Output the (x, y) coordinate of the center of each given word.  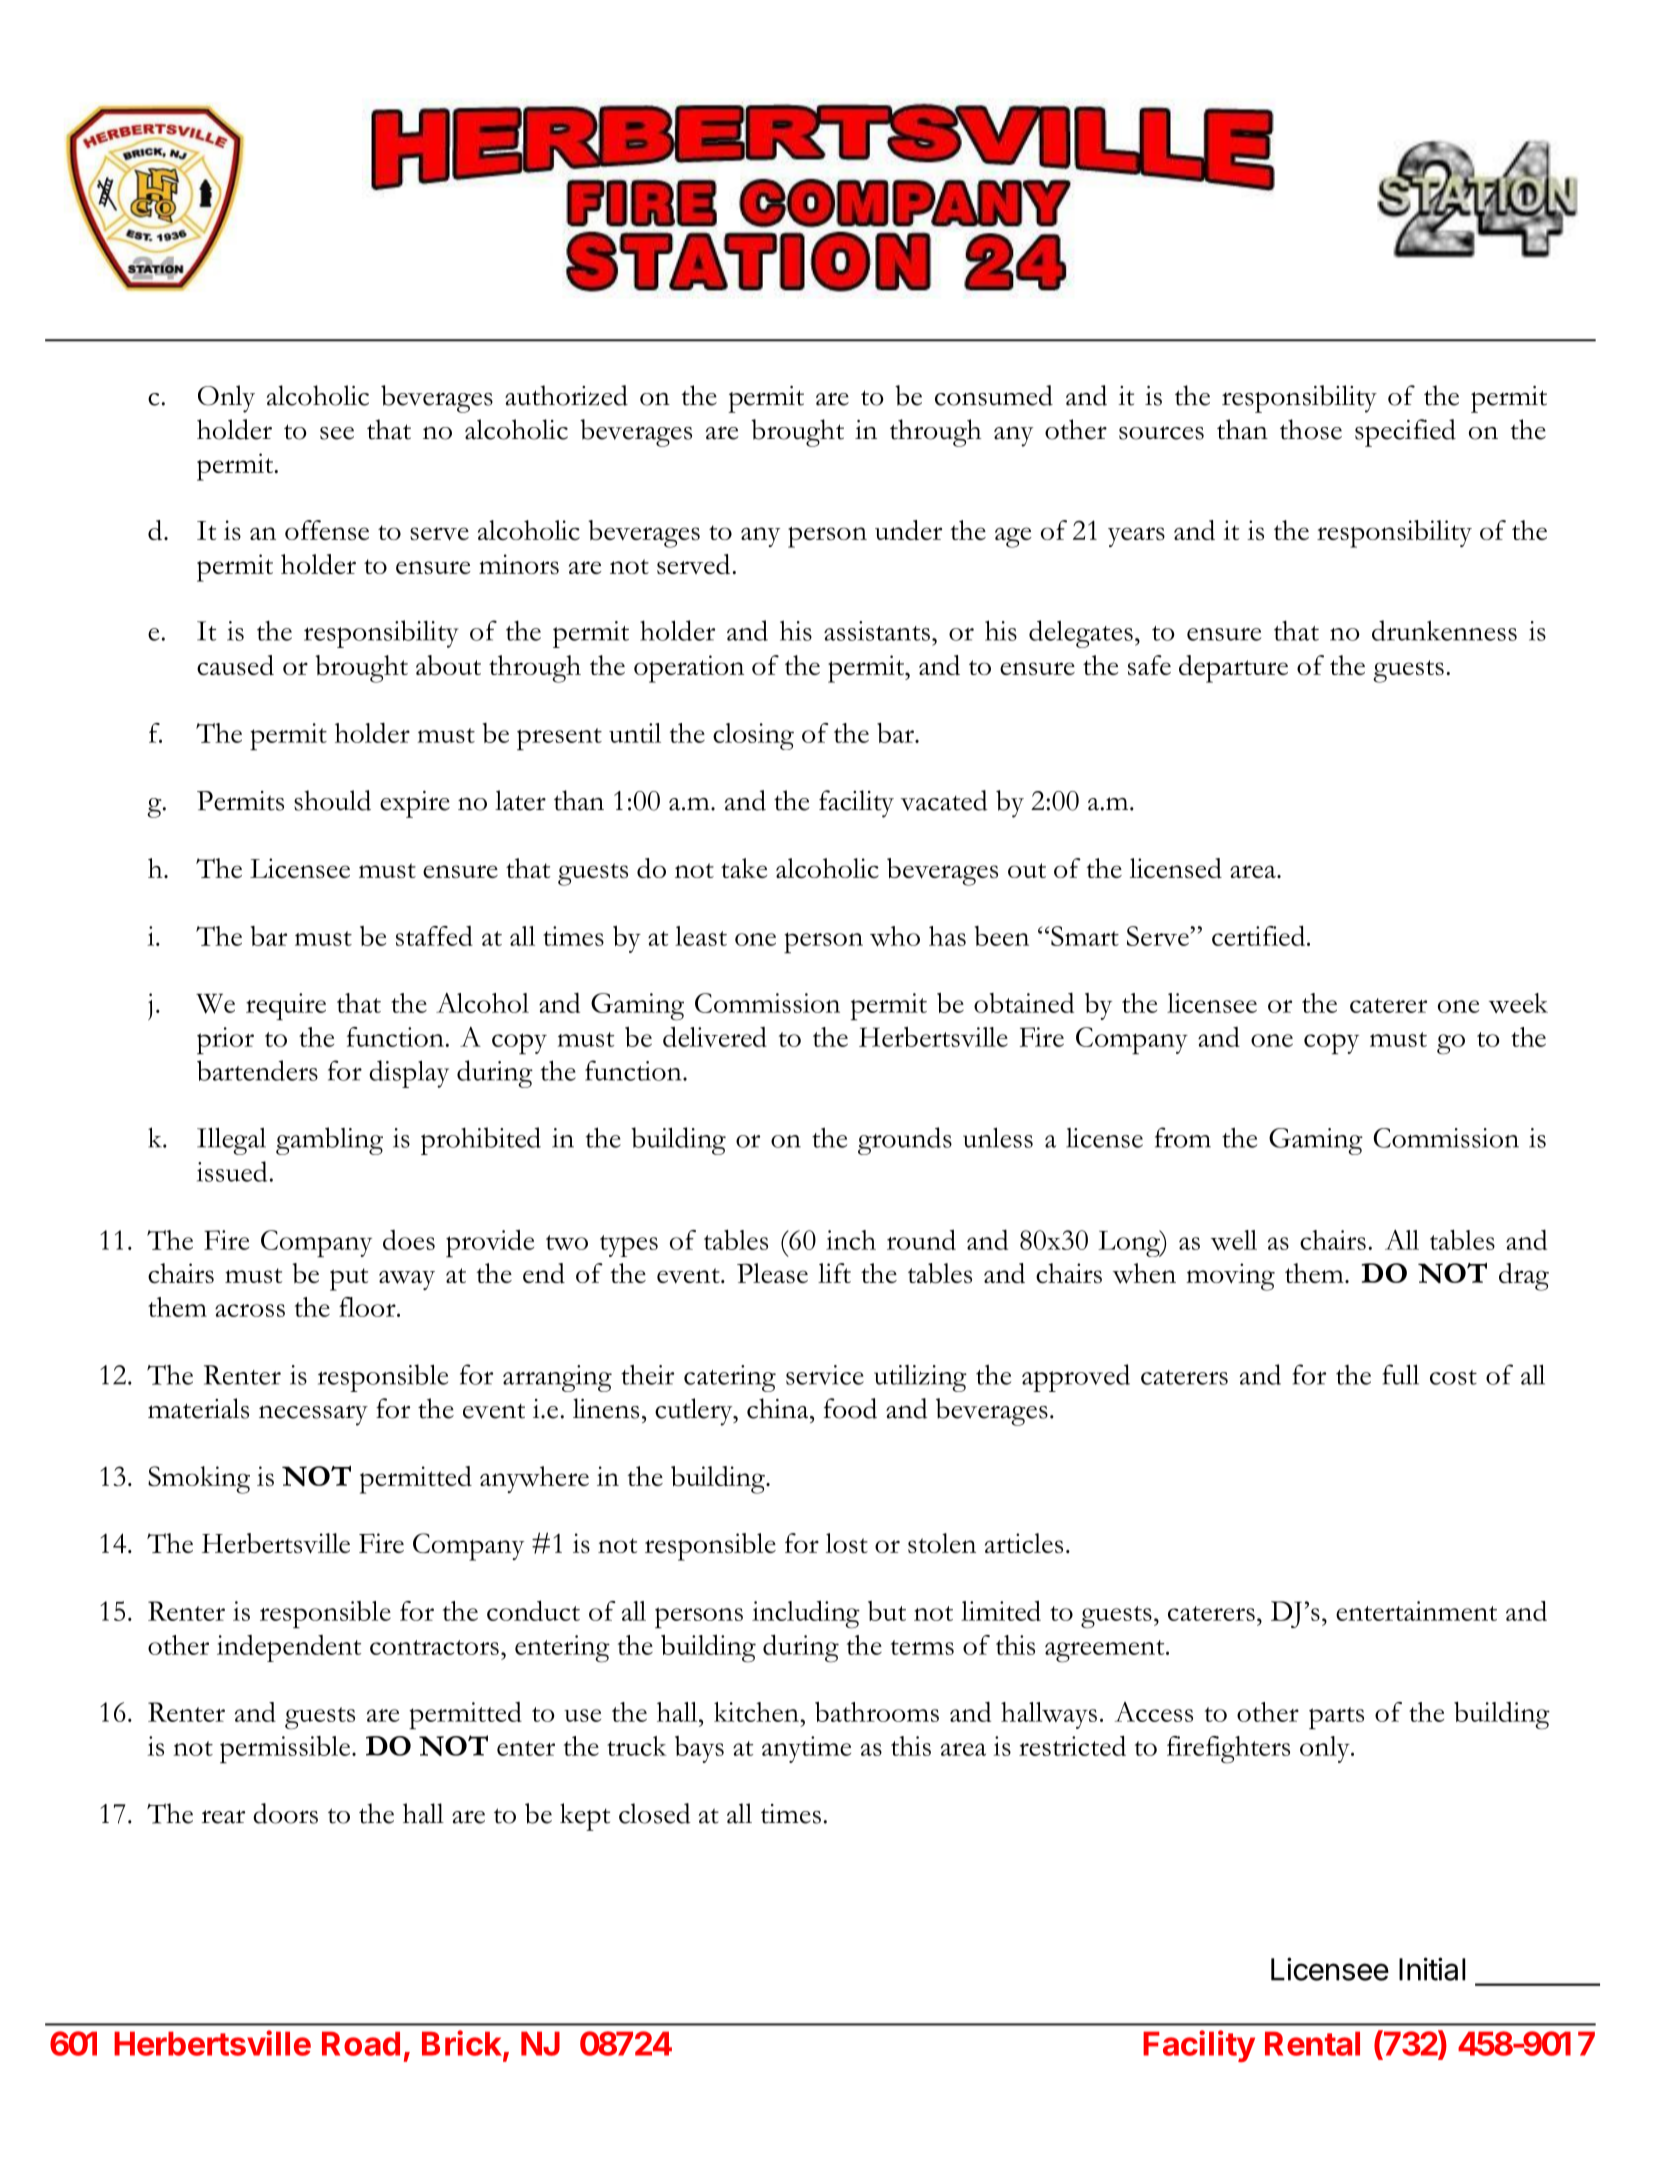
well (1234, 1240)
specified (1405, 433)
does (409, 1240)
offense (327, 530)
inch (851, 1240)
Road (361, 2043)
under (908, 530)
